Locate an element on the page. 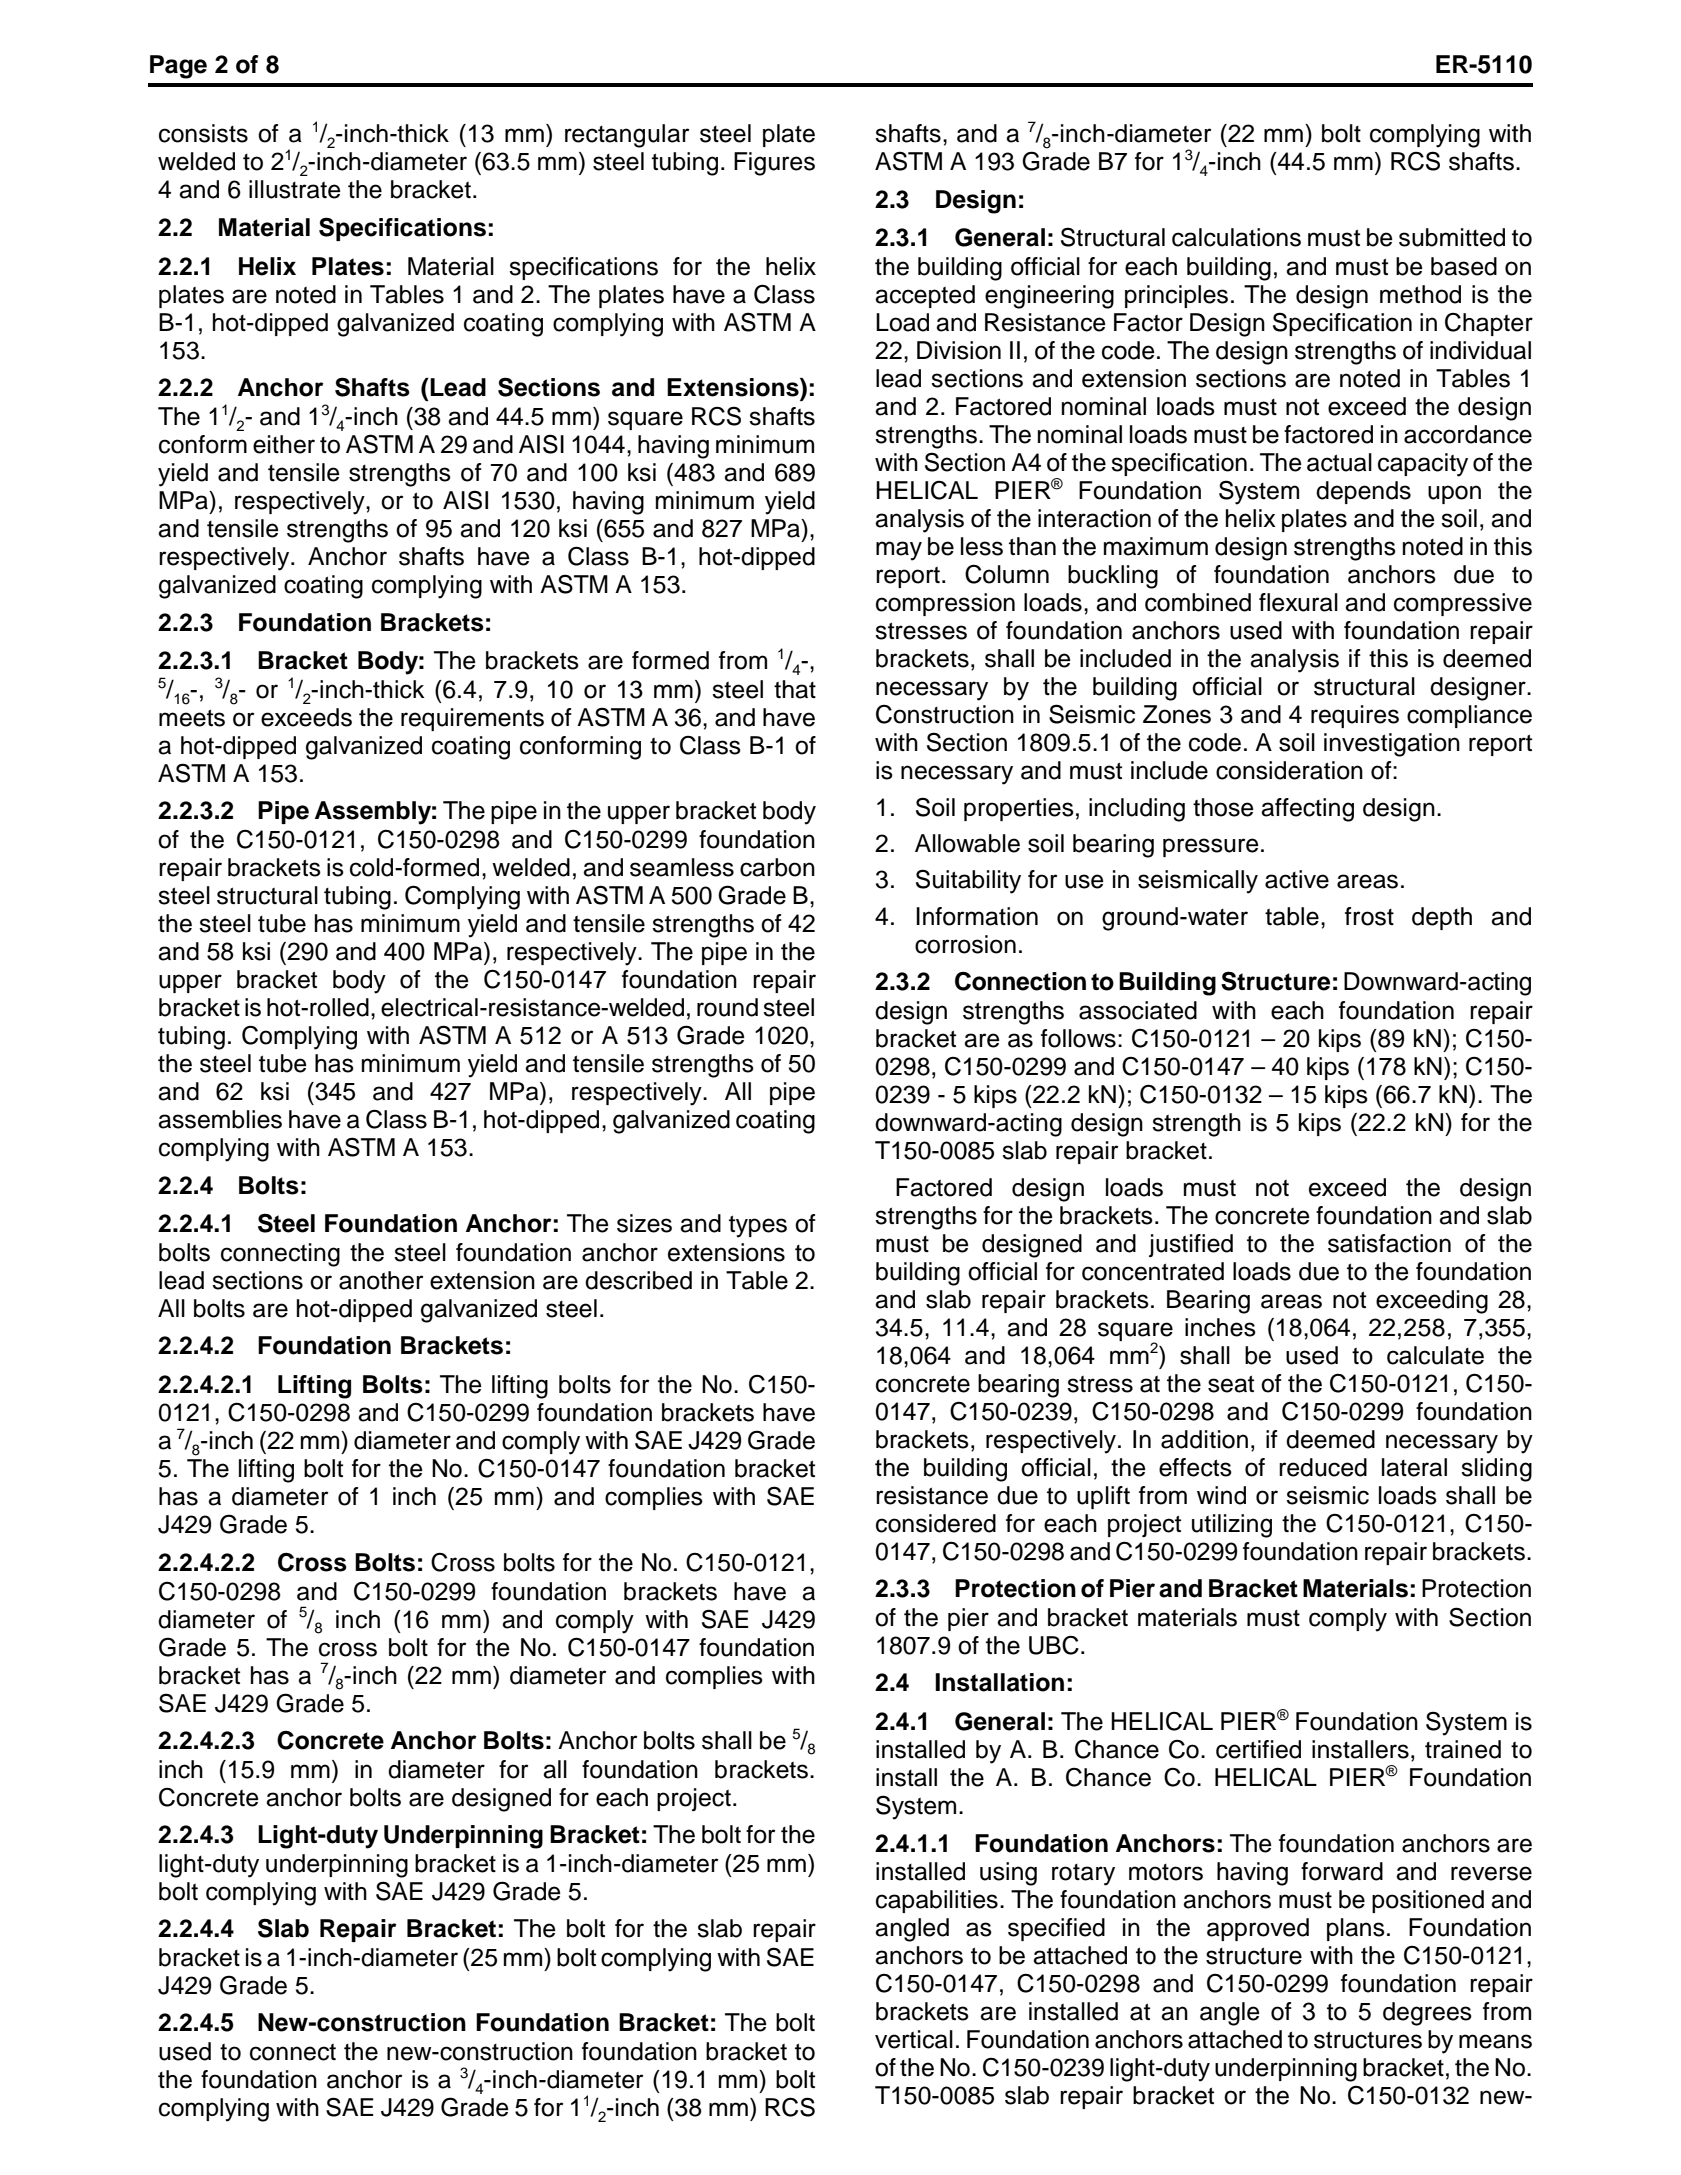 The height and width of the image is (2175, 1681). carbon is located at coordinates (777, 867).
